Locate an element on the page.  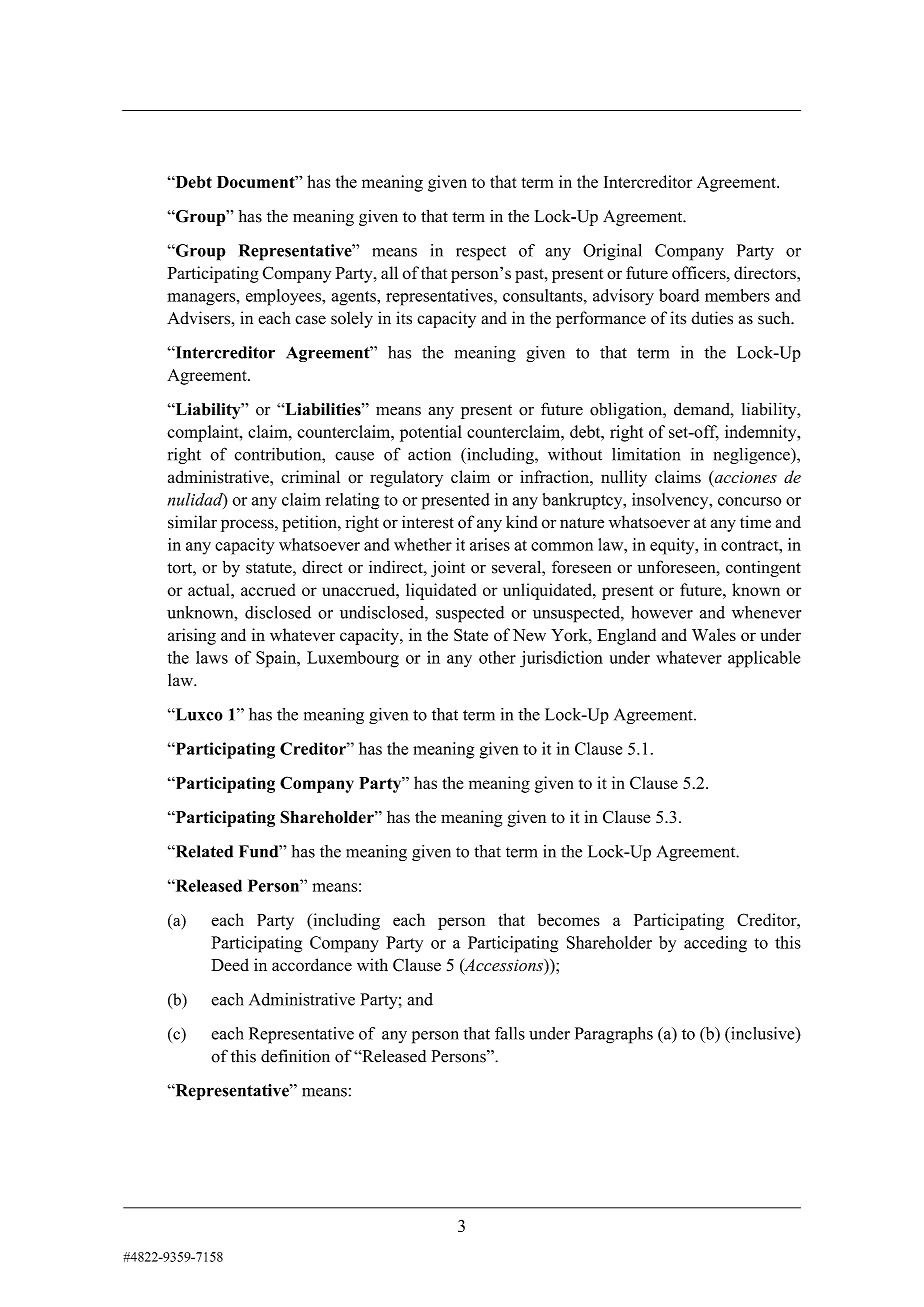
applicable is located at coordinates (764, 659).
